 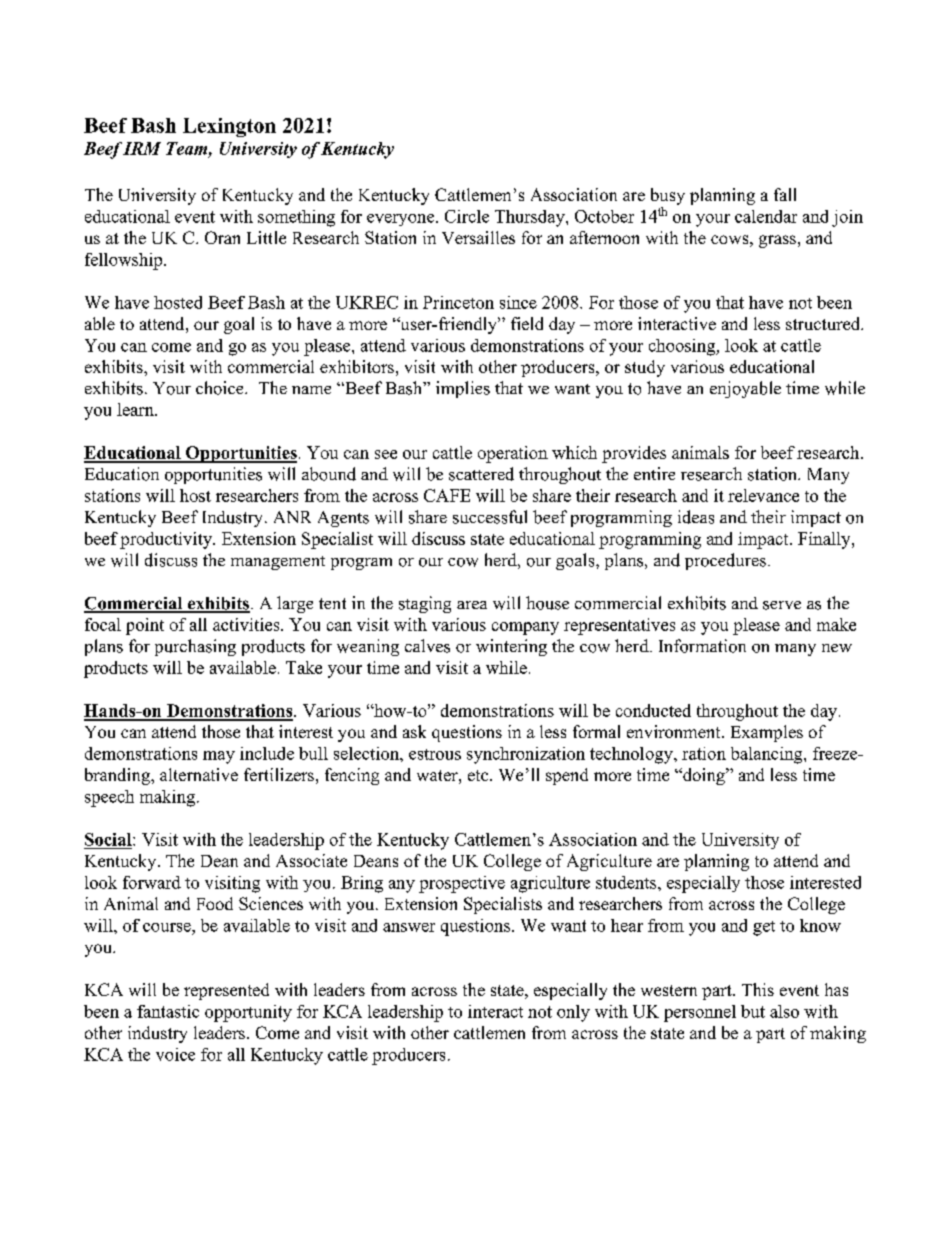 I want to click on but, so click(x=753, y=1011).
